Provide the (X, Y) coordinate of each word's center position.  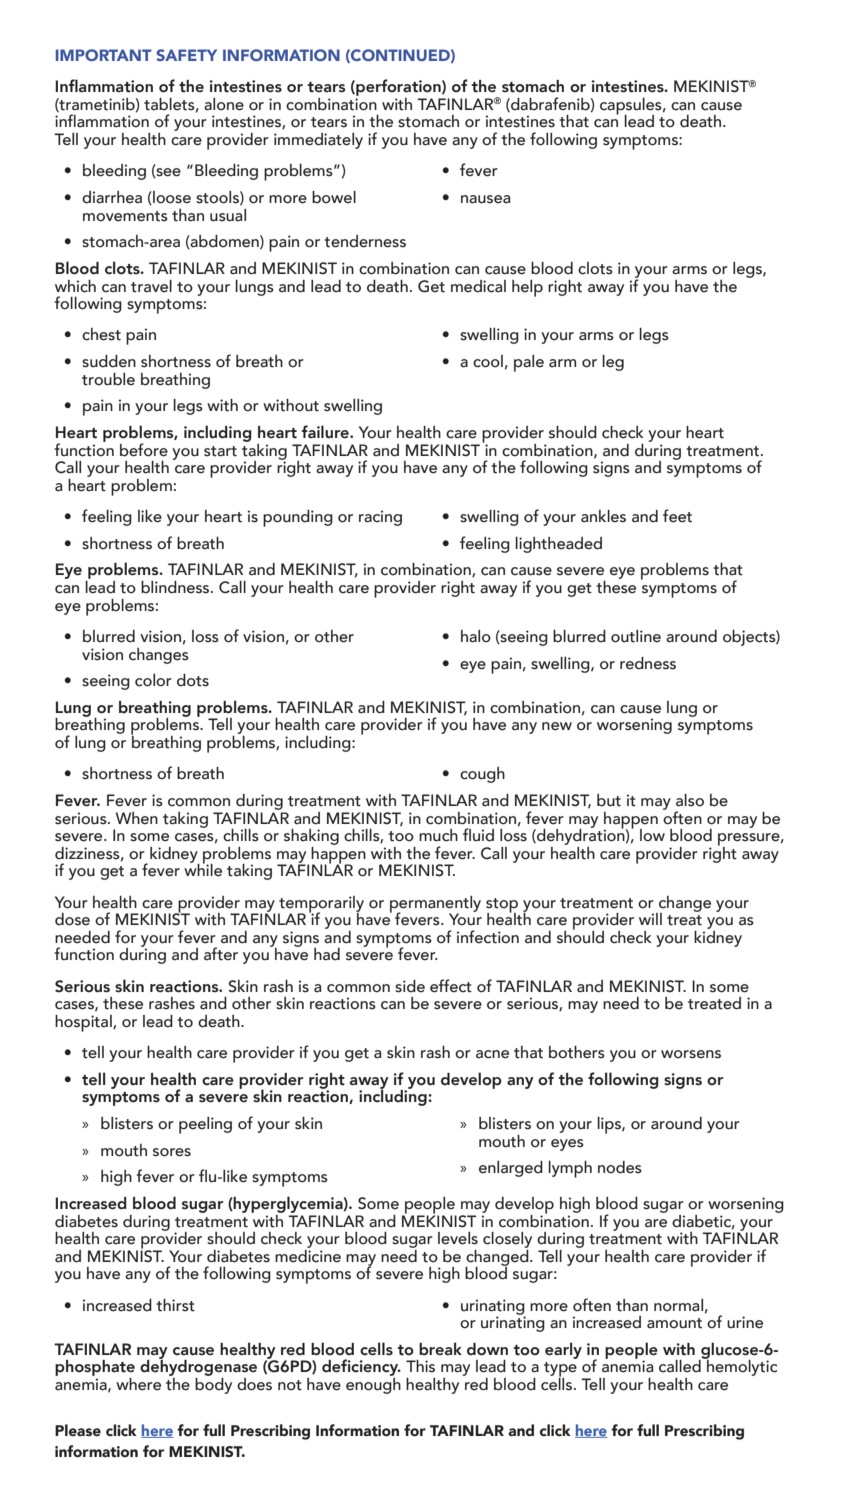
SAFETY (186, 55)
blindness (176, 587)
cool (488, 361)
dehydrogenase (198, 1368)
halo (476, 636)
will (650, 919)
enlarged (511, 1169)
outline (636, 636)
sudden (109, 361)
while (203, 869)
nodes (620, 1167)
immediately (318, 141)
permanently (435, 905)
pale (529, 363)
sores (172, 1152)
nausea (486, 199)
